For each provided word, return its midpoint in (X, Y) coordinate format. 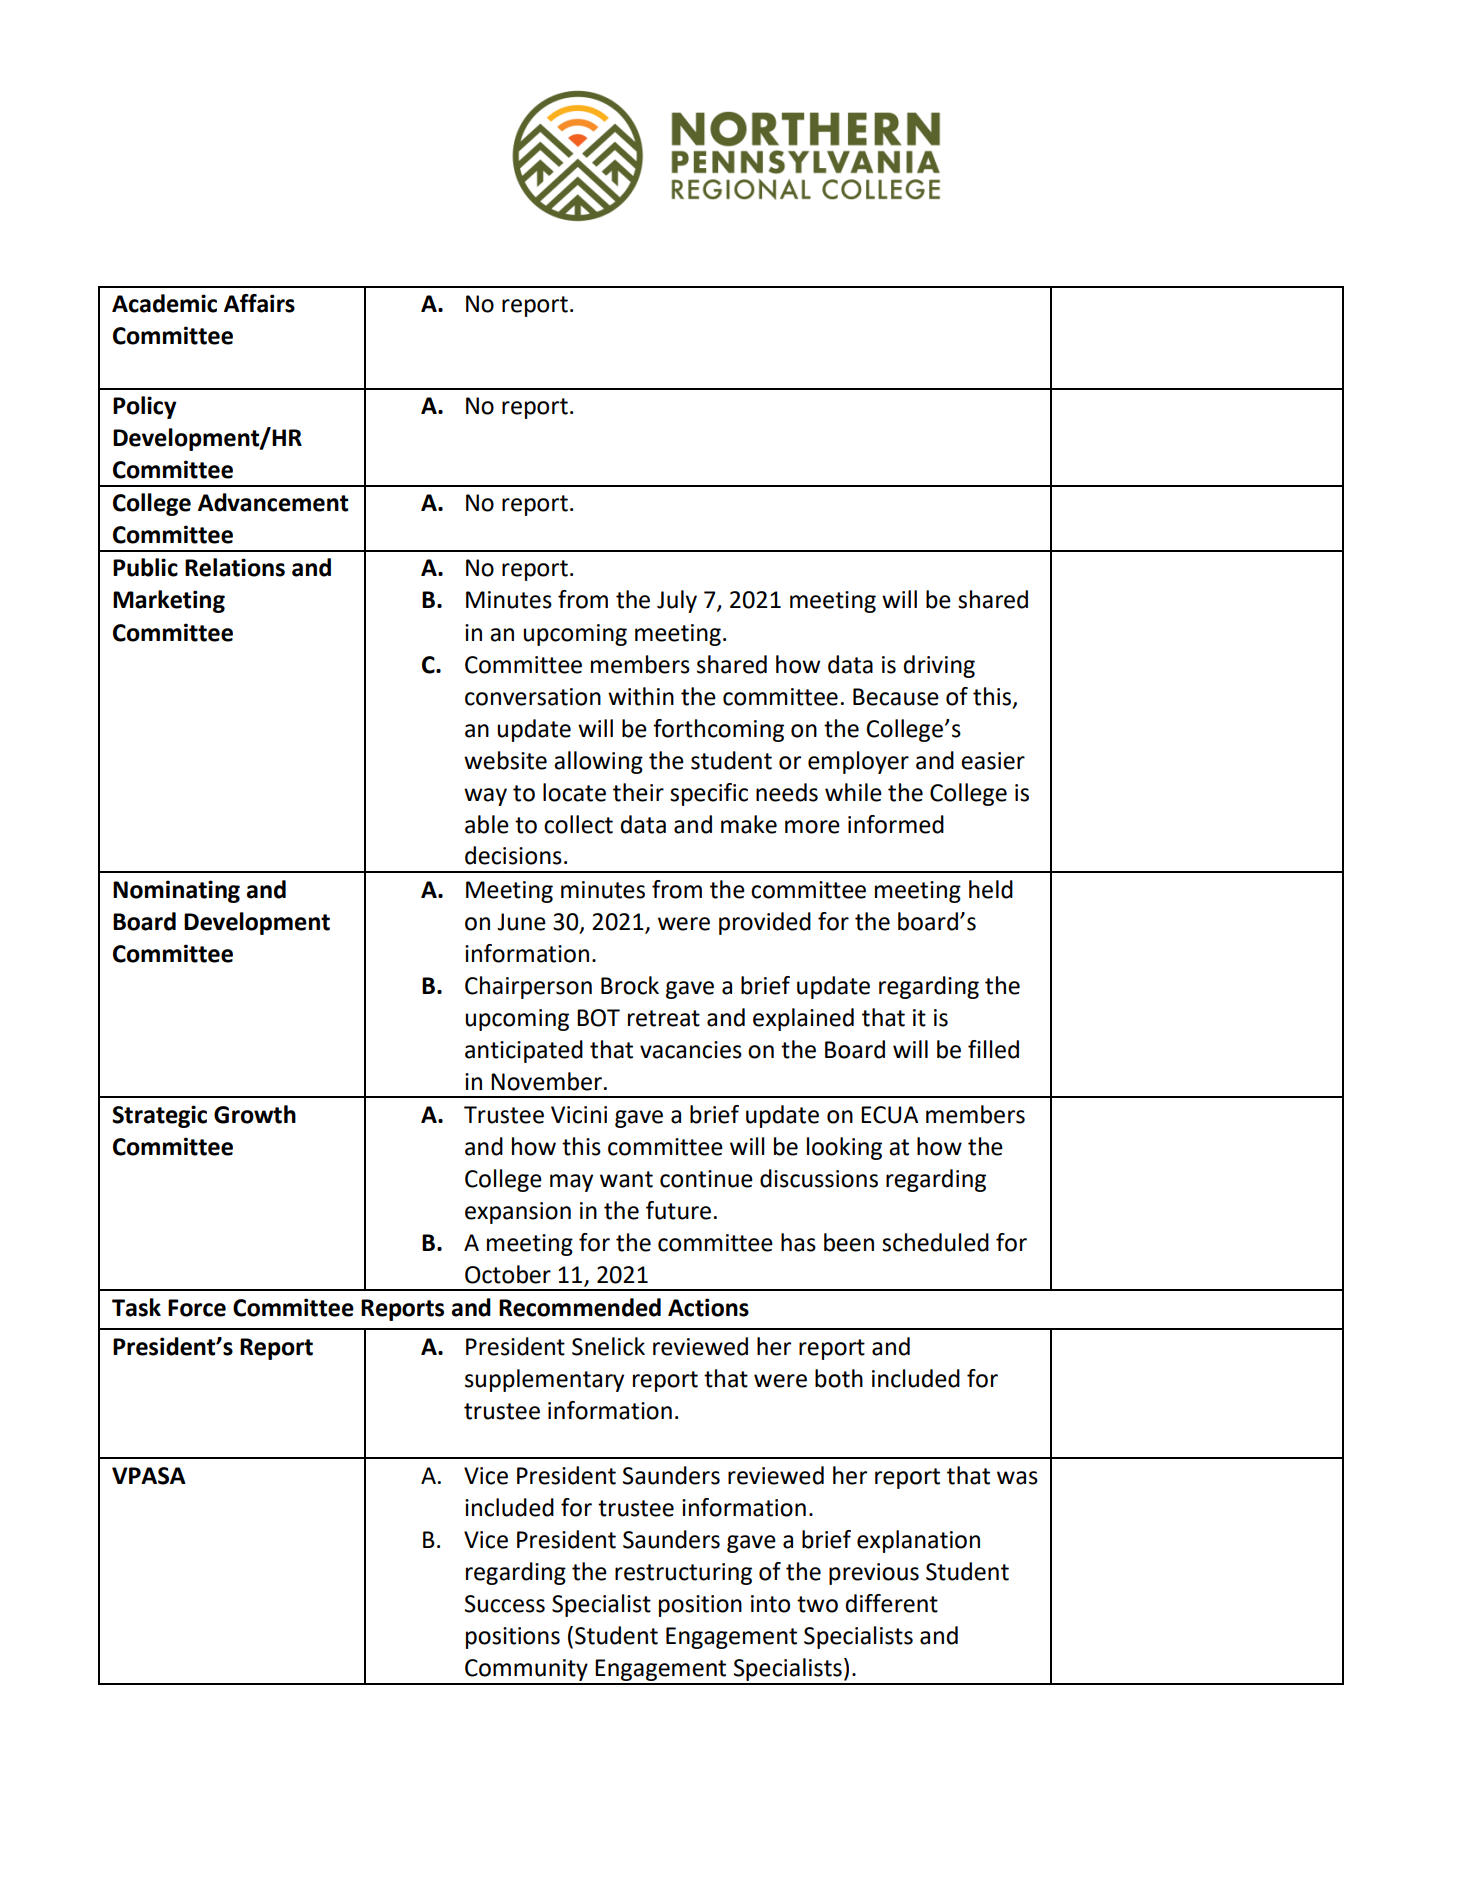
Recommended (580, 1307)
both (839, 1378)
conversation (533, 697)
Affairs (259, 303)
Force (197, 1308)
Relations (235, 567)
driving (939, 666)
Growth (255, 1114)
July (677, 601)
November (546, 1081)
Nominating (176, 891)
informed (896, 824)
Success (505, 1604)
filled (993, 1049)
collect (578, 824)
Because (896, 697)
